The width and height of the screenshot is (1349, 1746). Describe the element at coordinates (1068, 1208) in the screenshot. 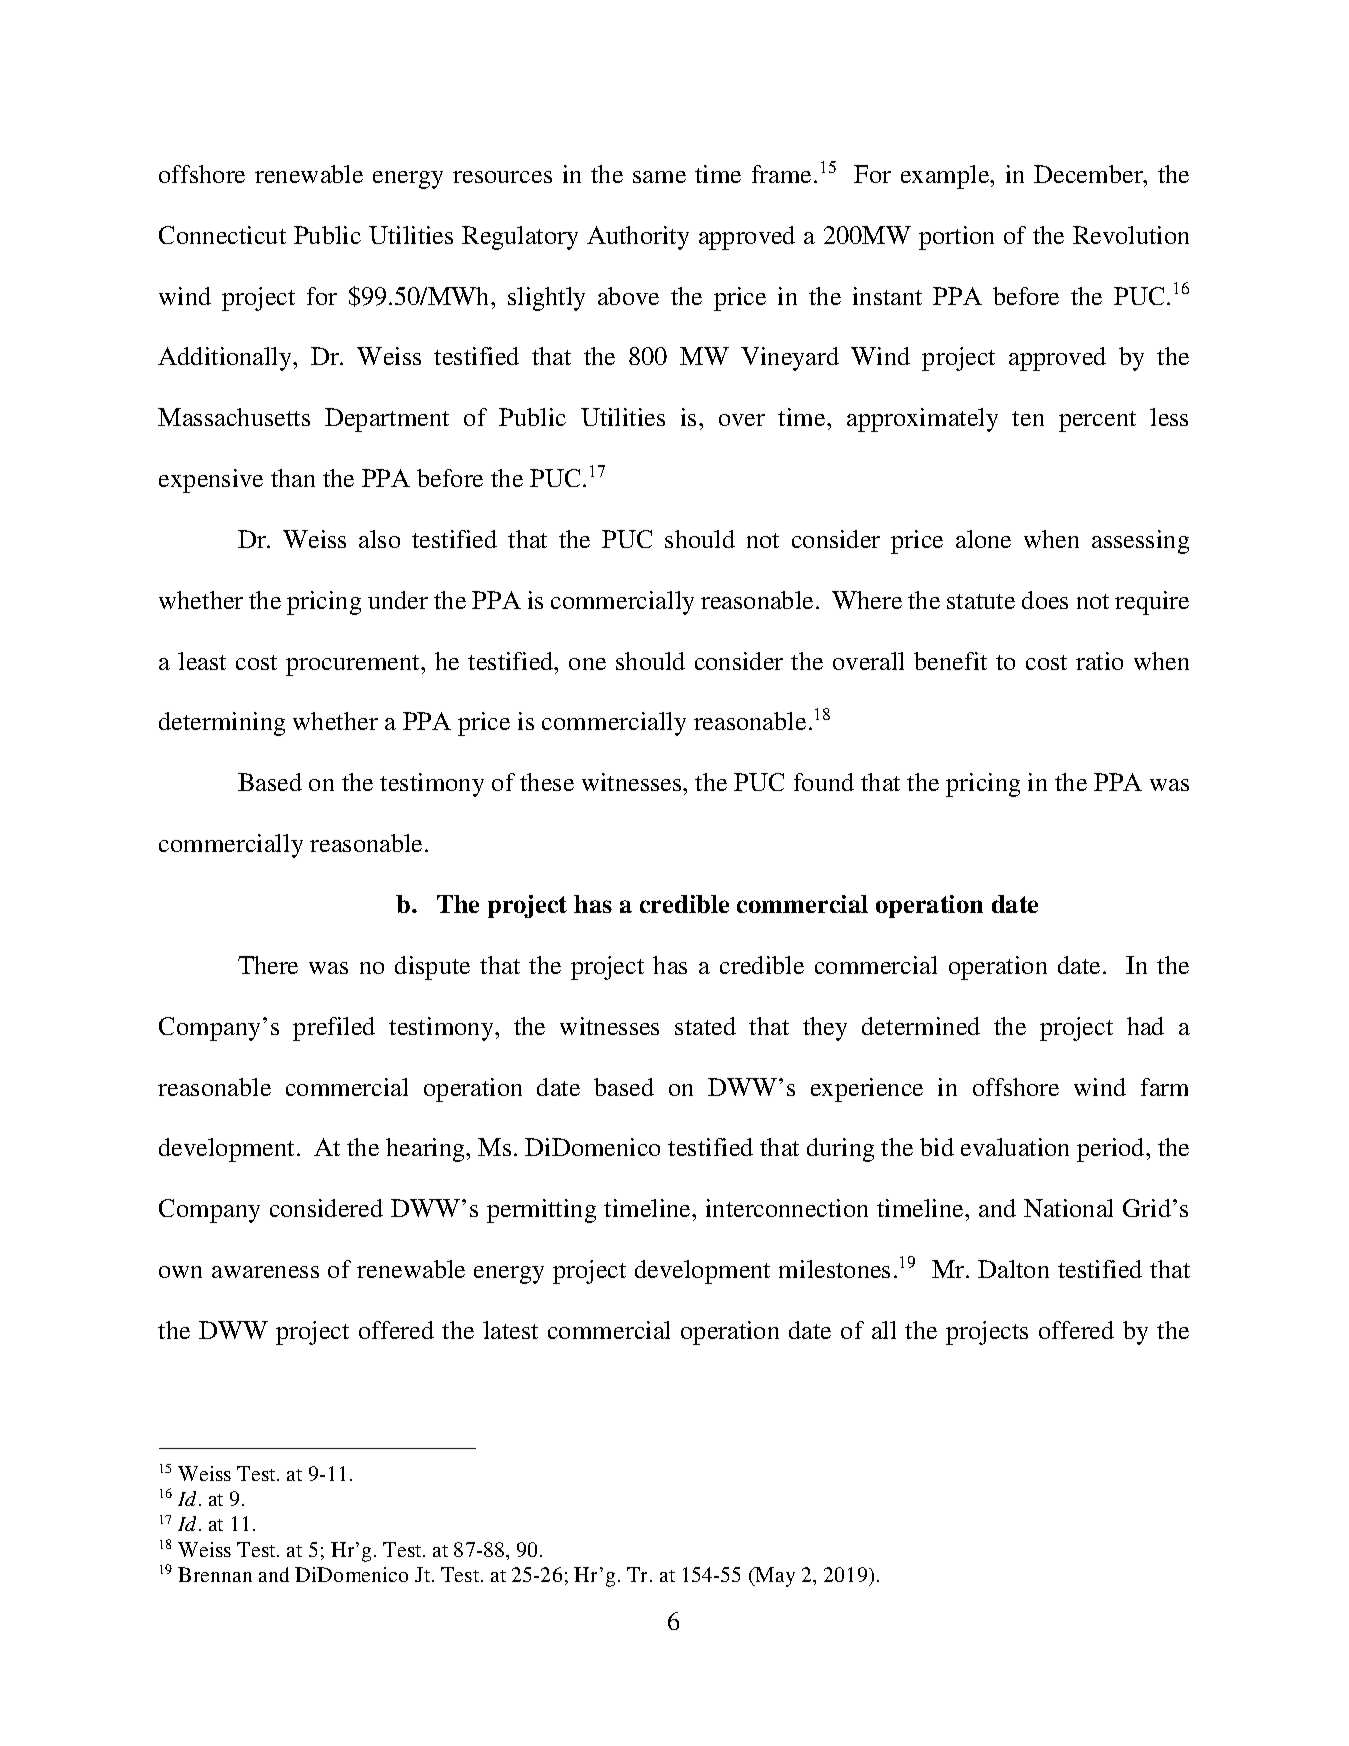

I see `National` at that location.
